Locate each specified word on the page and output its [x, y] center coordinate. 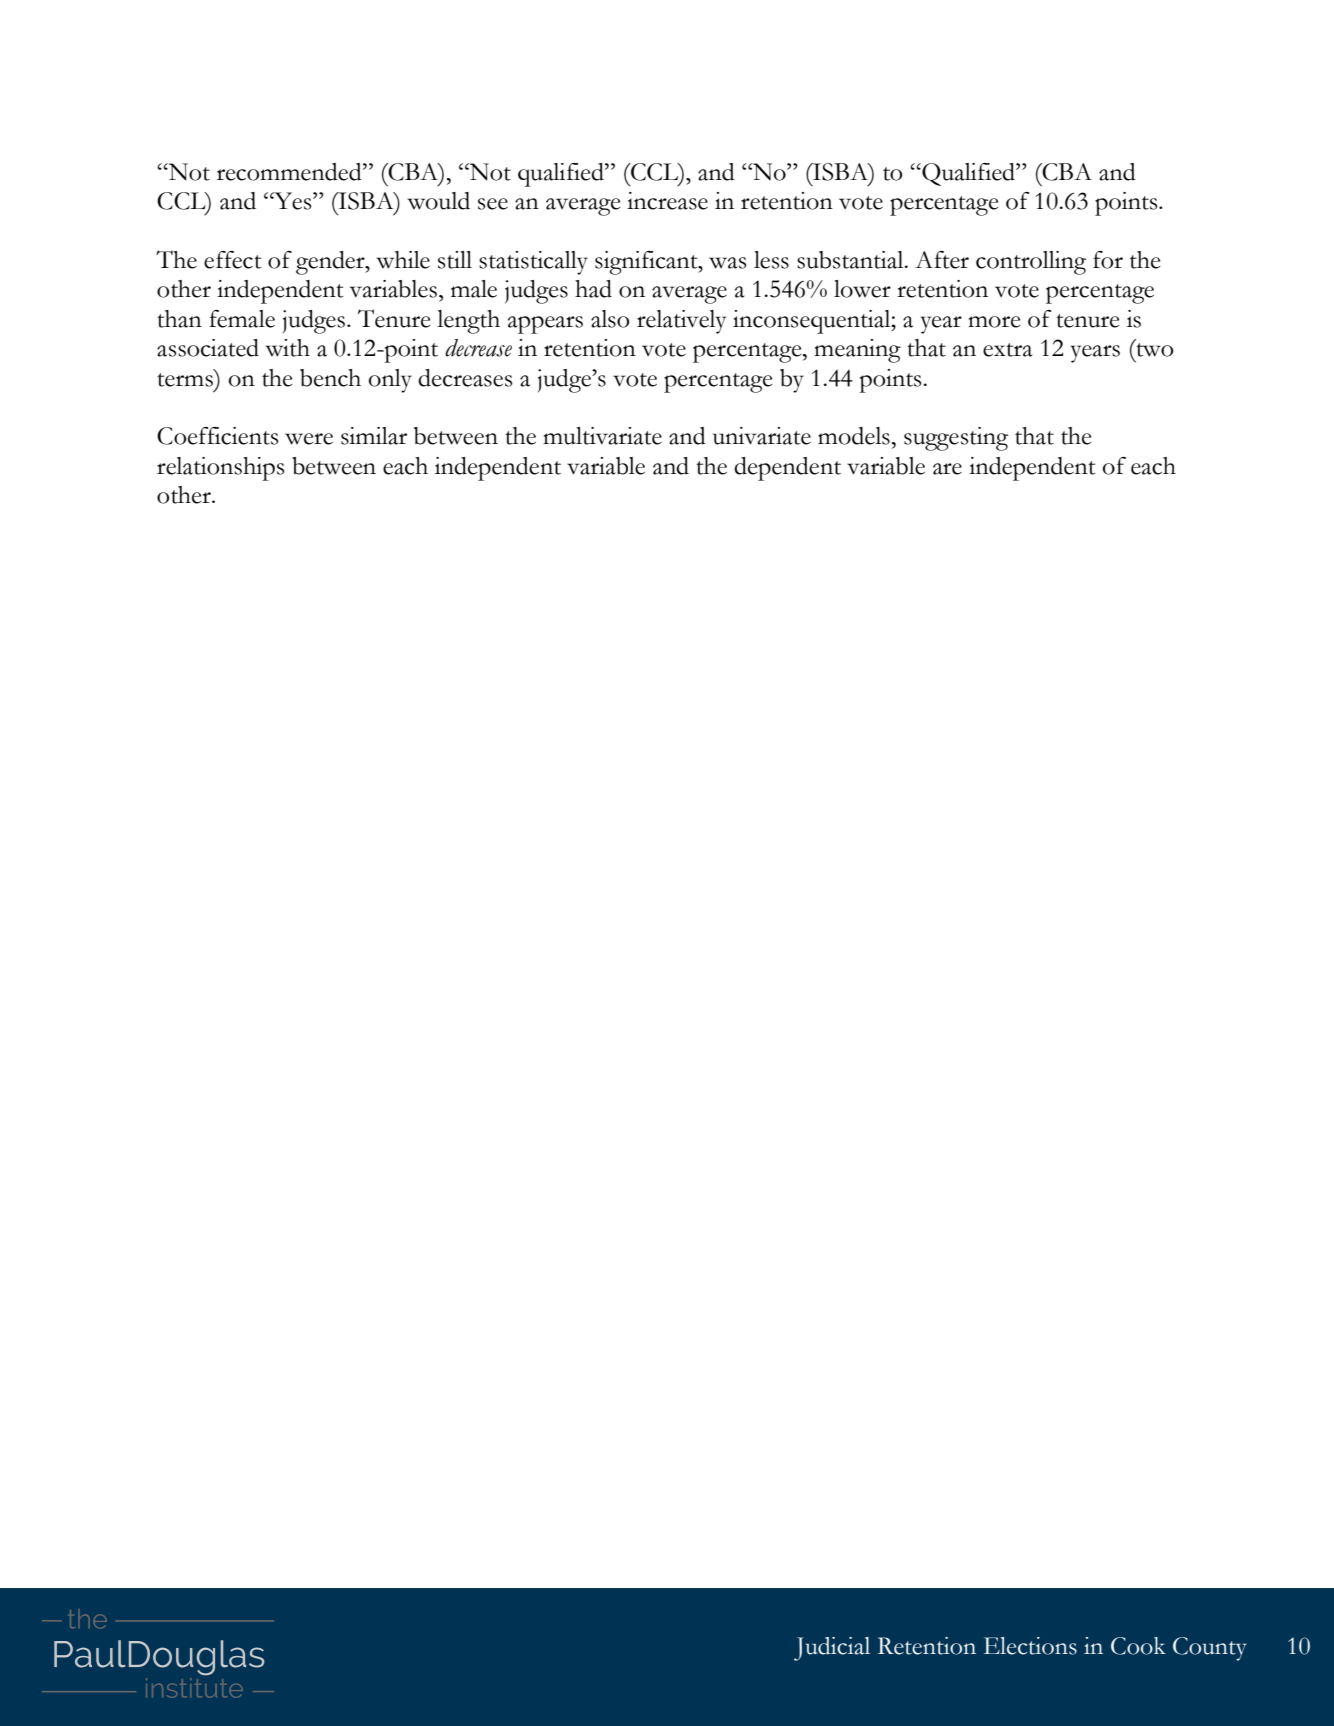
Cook [1138, 1646]
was [727, 263]
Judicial [832, 1649]
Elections [1030, 1646]
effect [233, 260]
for [1108, 260]
